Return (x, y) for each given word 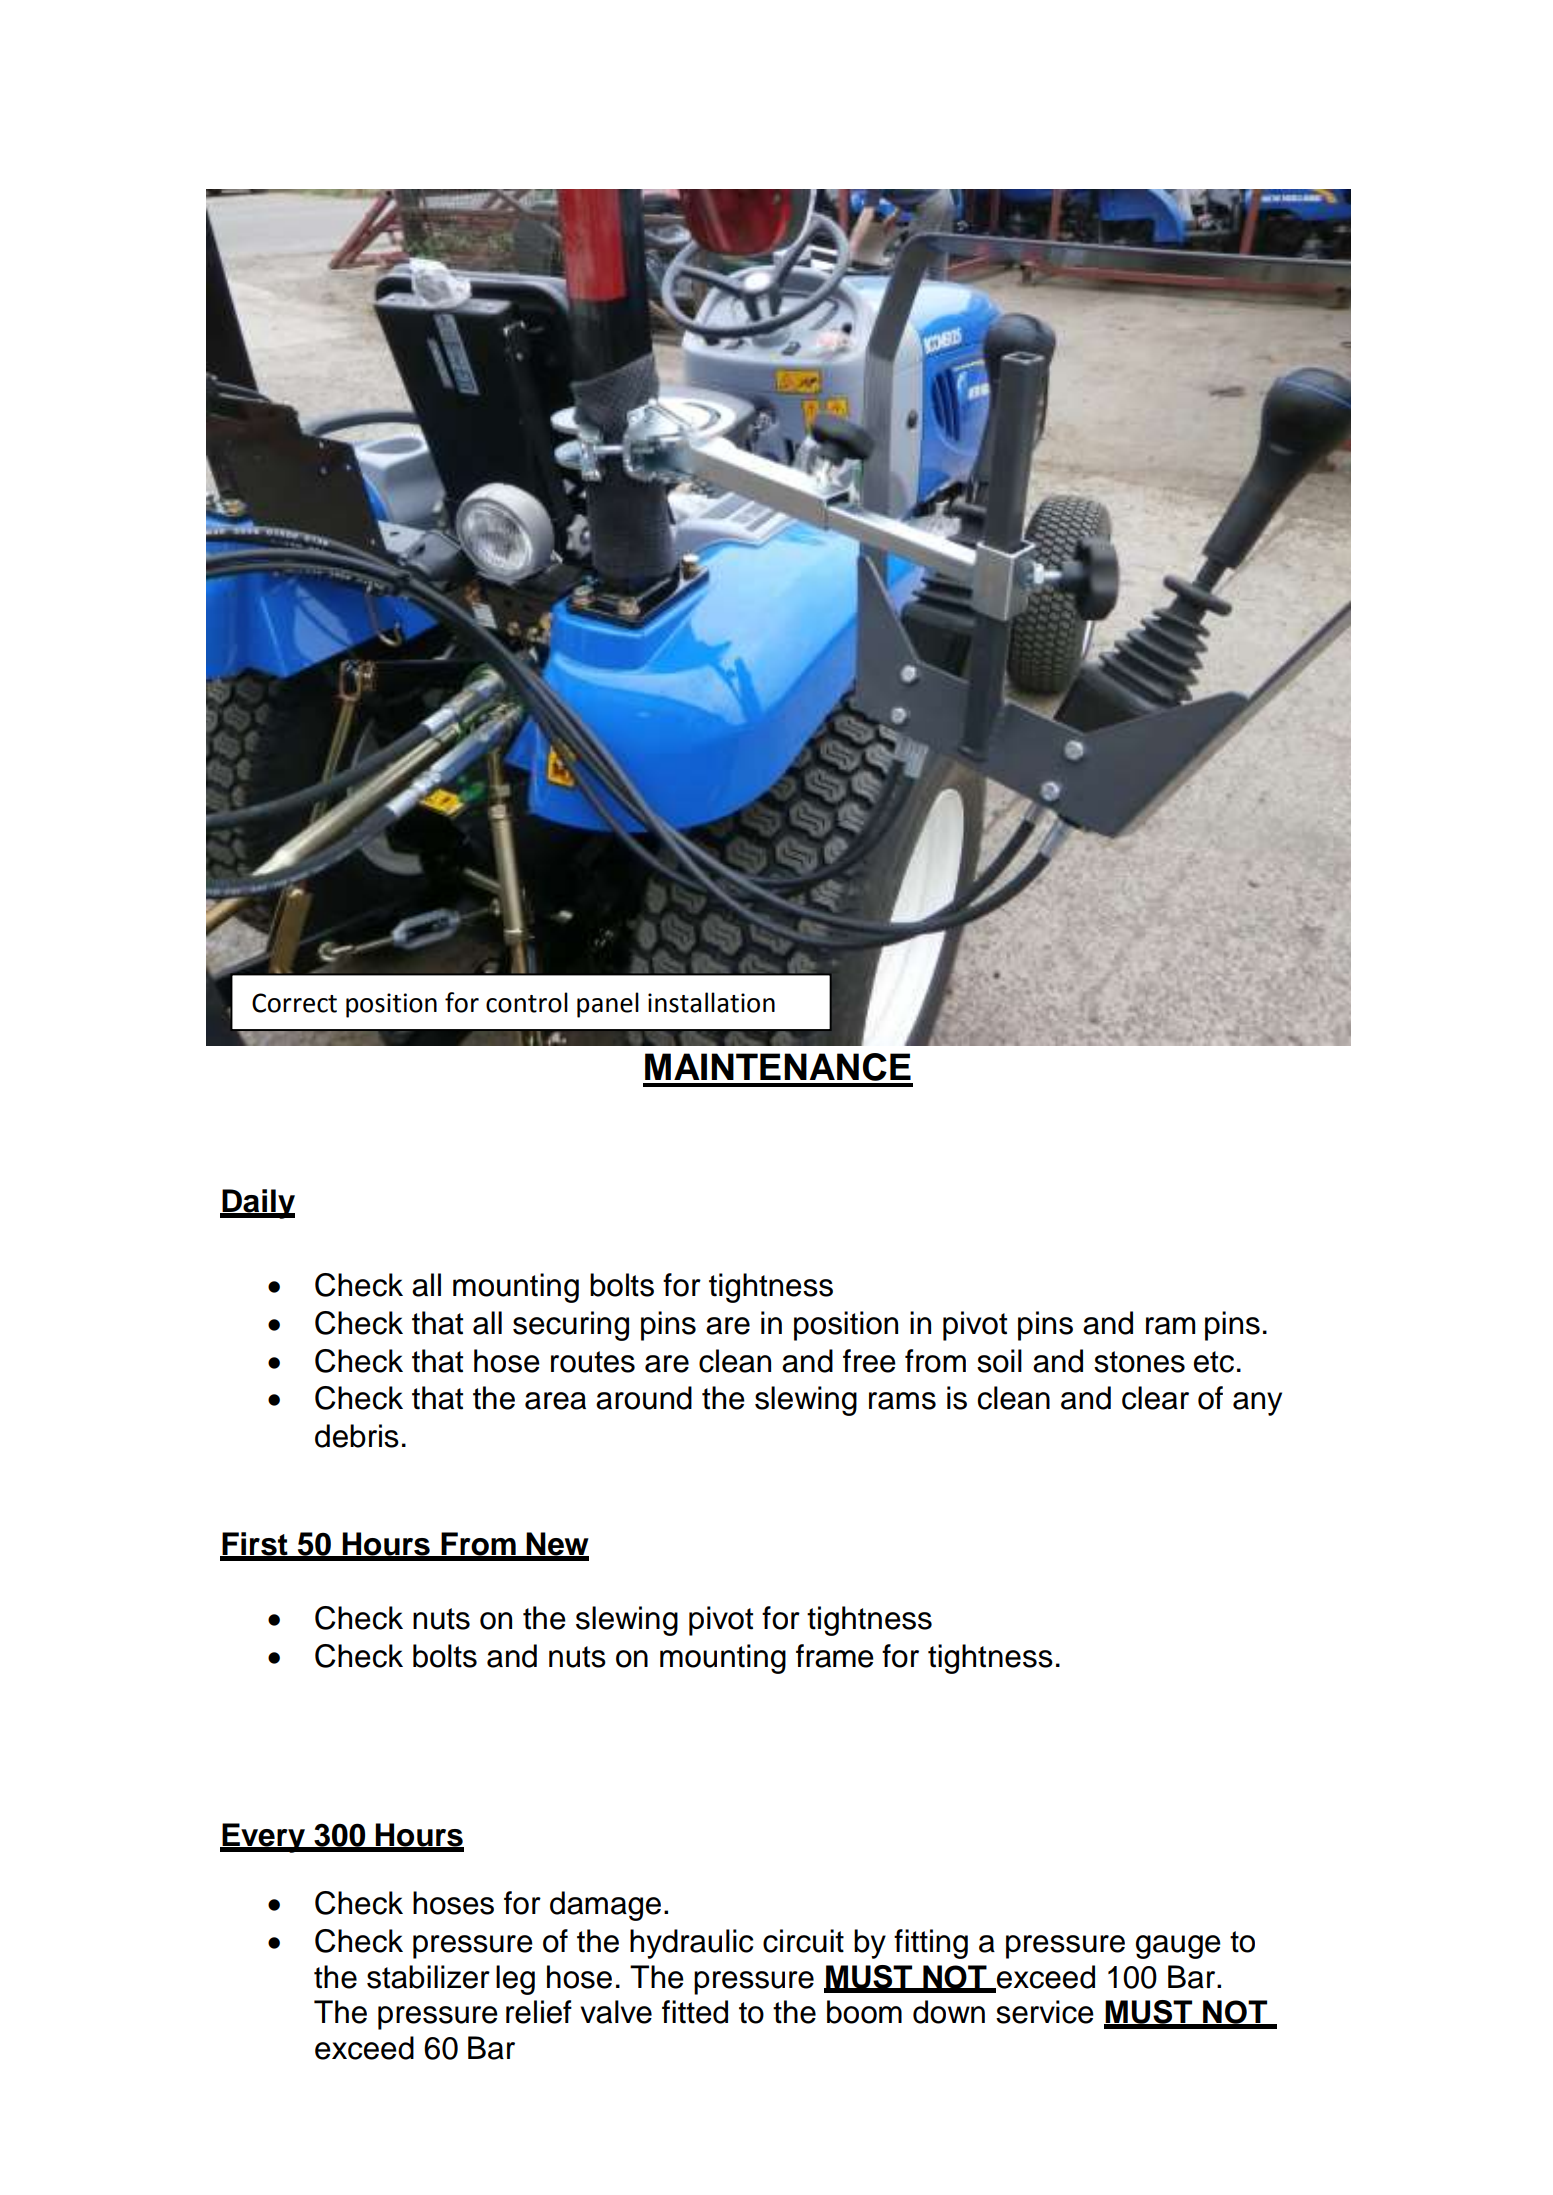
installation (711, 1002)
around (644, 1398)
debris (357, 1436)
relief (539, 2012)
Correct (294, 1003)
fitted (695, 2012)
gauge (1178, 1947)
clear (1155, 1398)
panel (608, 1005)
